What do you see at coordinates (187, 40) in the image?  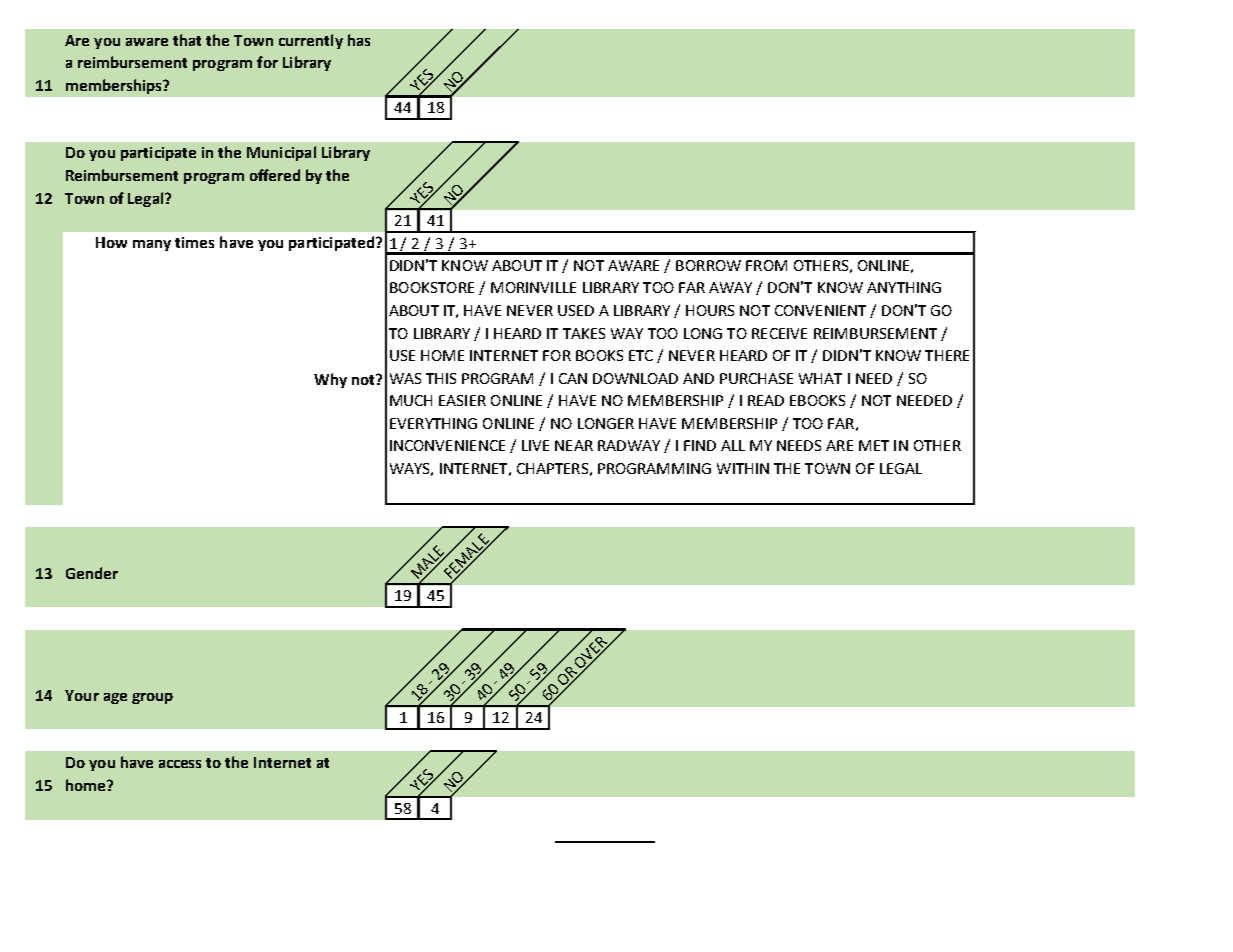 I see `that` at bounding box center [187, 40].
